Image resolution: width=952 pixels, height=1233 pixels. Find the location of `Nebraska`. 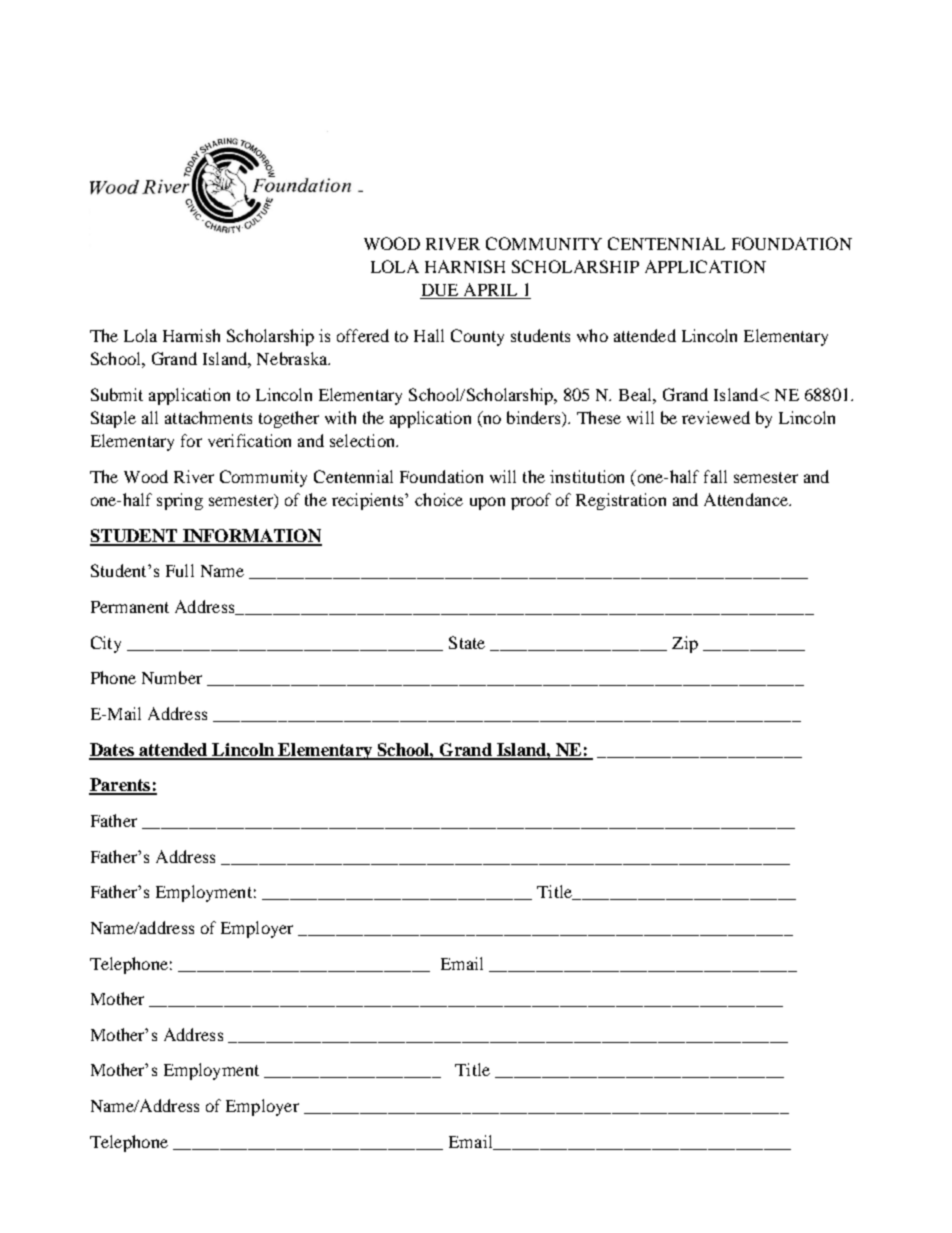

Nebraska is located at coordinates (293, 358).
